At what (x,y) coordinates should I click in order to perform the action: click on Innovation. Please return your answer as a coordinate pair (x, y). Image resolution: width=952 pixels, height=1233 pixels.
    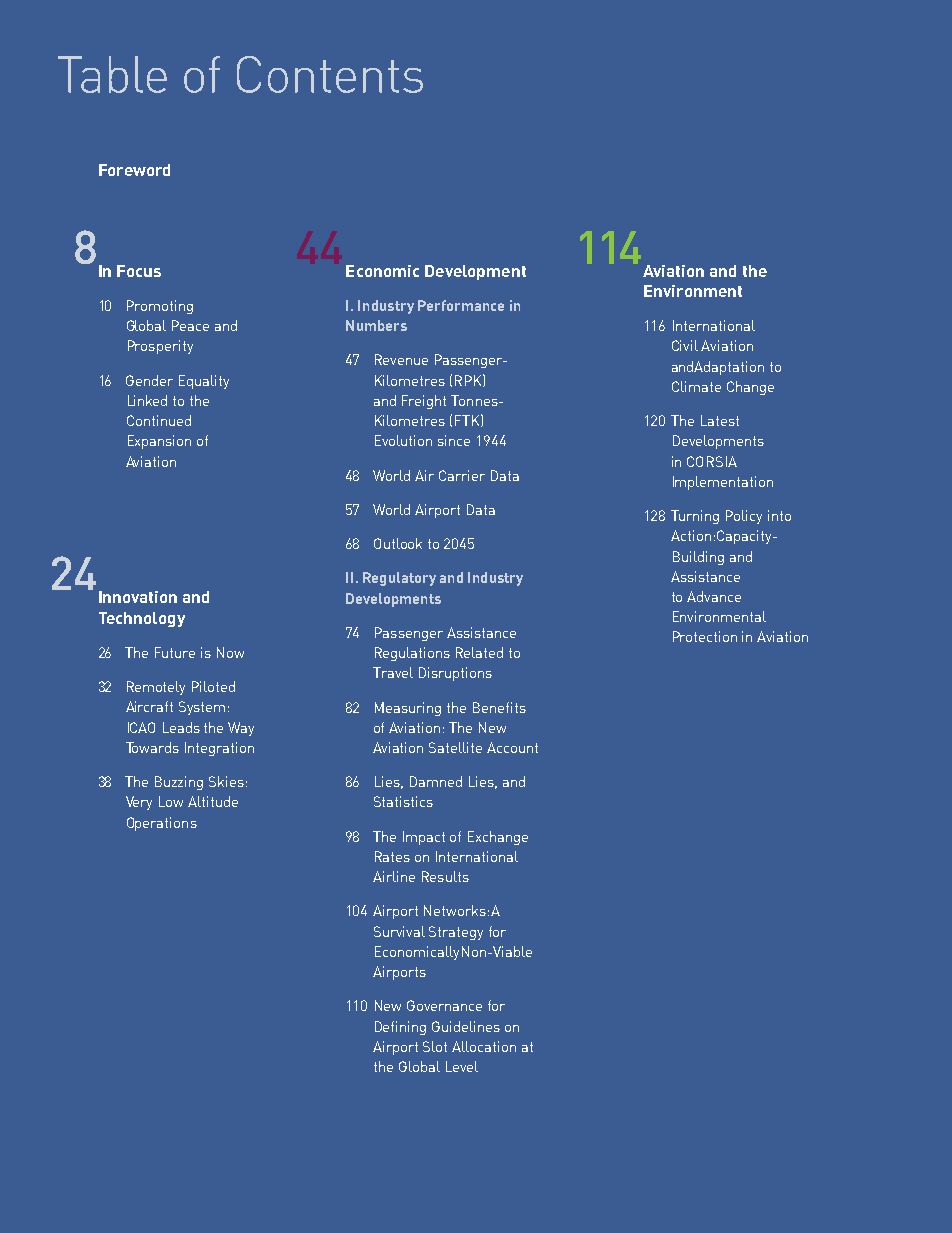
    Looking at the image, I should click on (138, 597).
